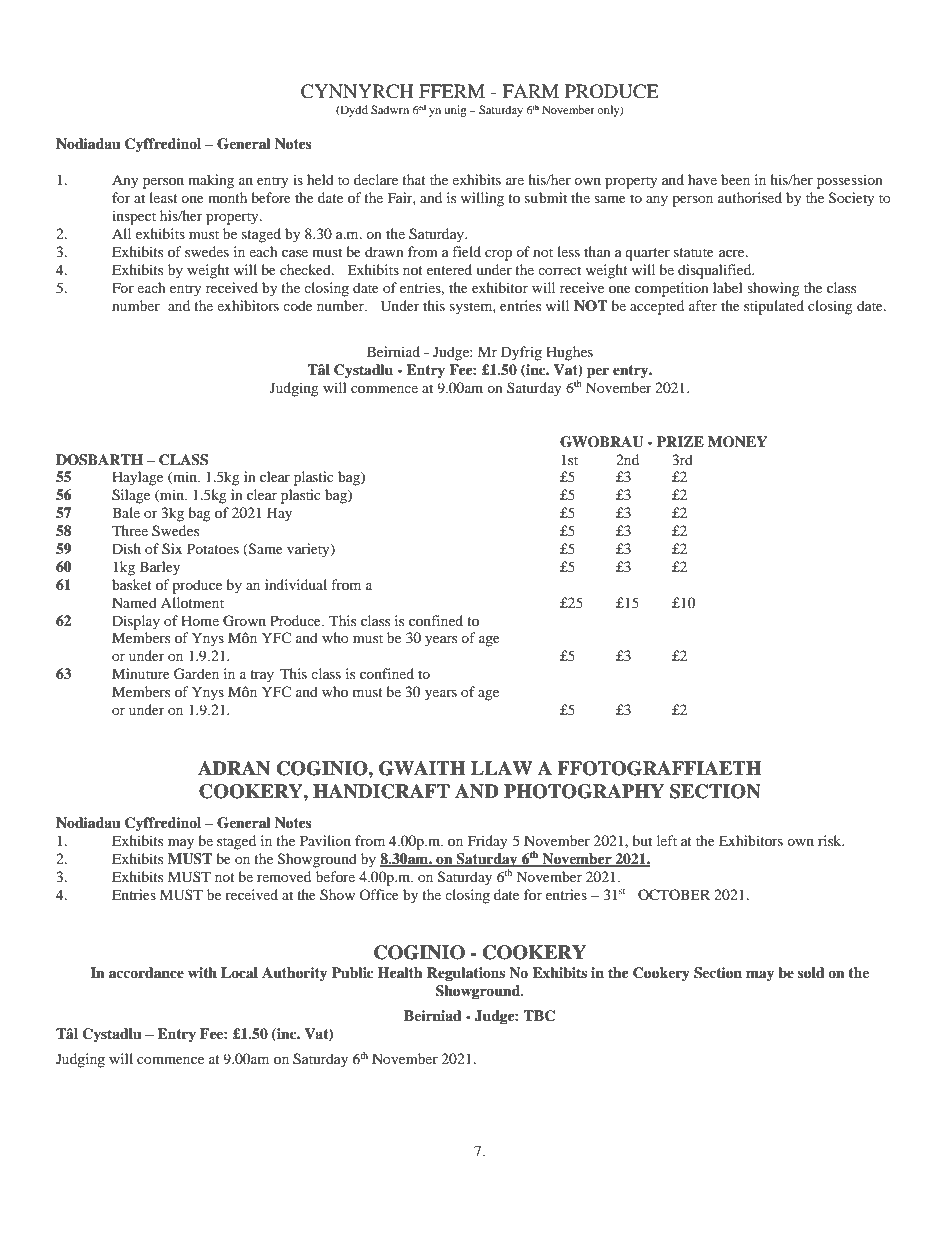 Image resolution: width=952 pixels, height=1233 pixels. I want to click on code, so click(297, 305).
